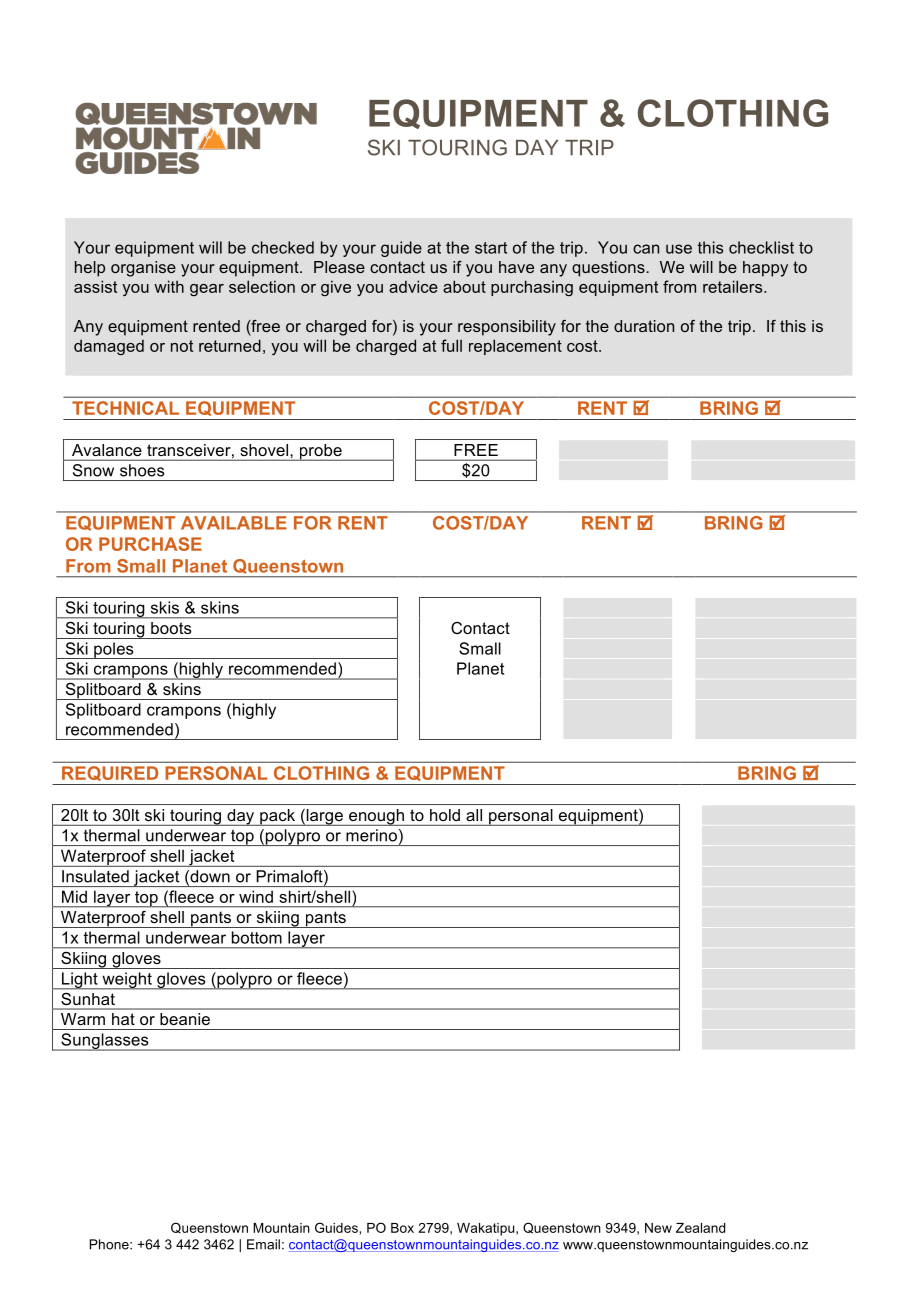 The image size is (924, 1308). What do you see at coordinates (263, 1244) in the page?
I see `Email` at bounding box center [263, 1244].
